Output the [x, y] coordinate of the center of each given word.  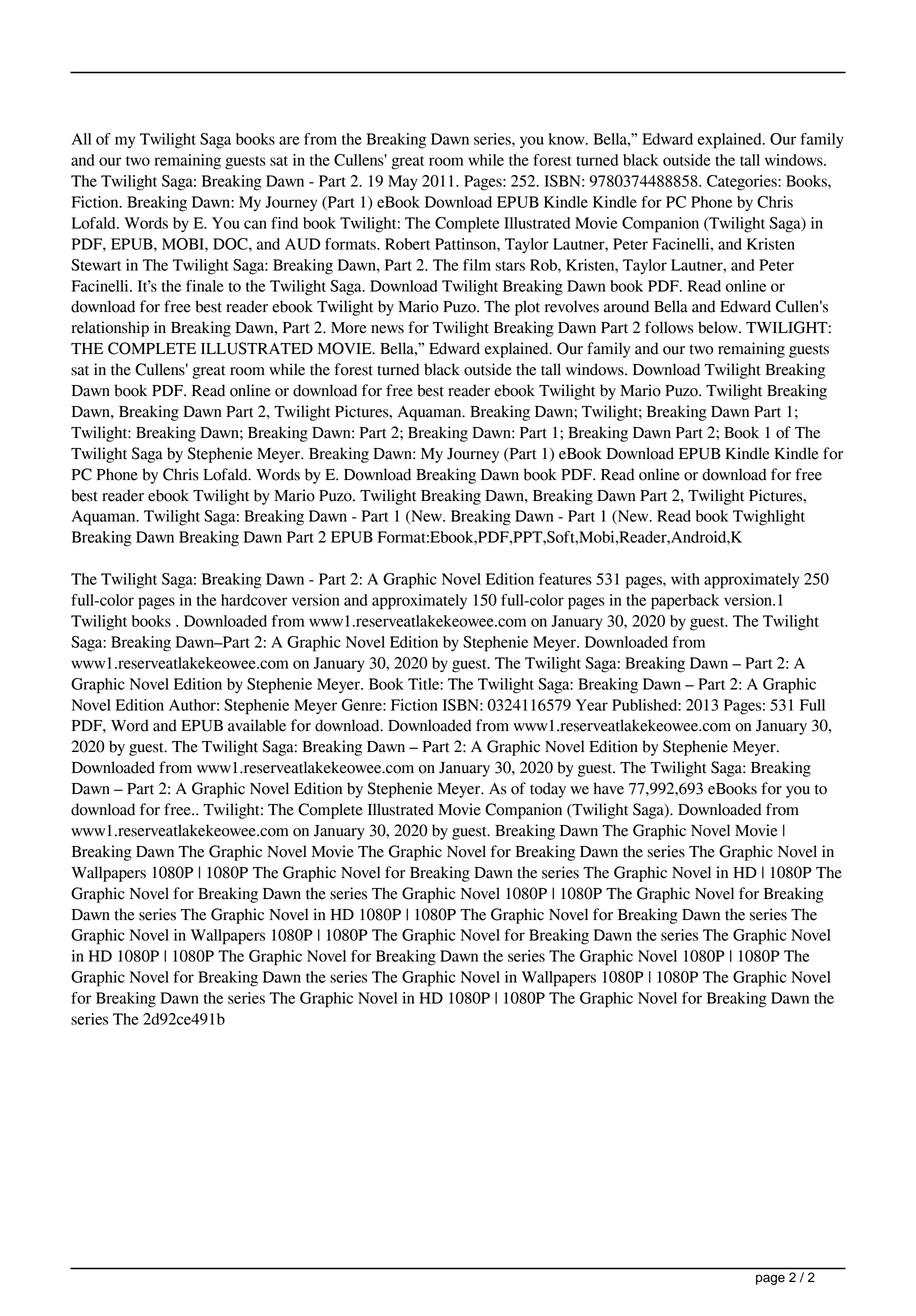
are [289, 140]
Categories [743, 183]
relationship [110, 329]
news [387, 329]
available [257, 725]
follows [669, 327]
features [565, 579]
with [685, 579]
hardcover [254, 600]
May [403, 182]
